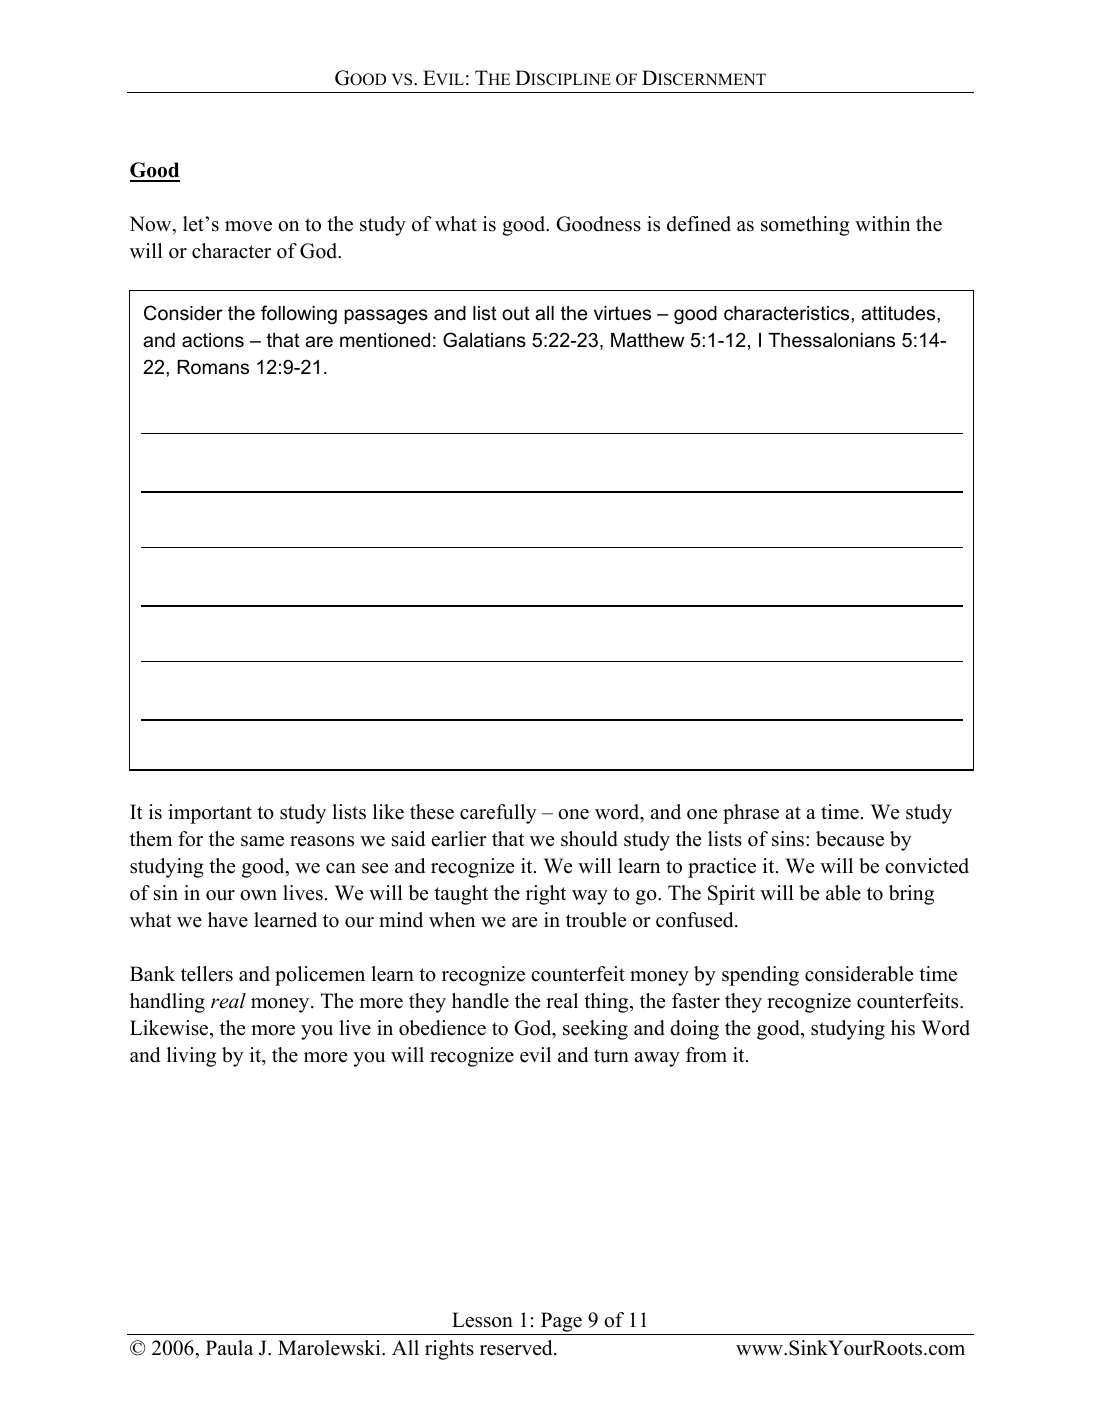  Describe the element at coordinates (516, 313) in the screenshot. I see `out` at that location.
